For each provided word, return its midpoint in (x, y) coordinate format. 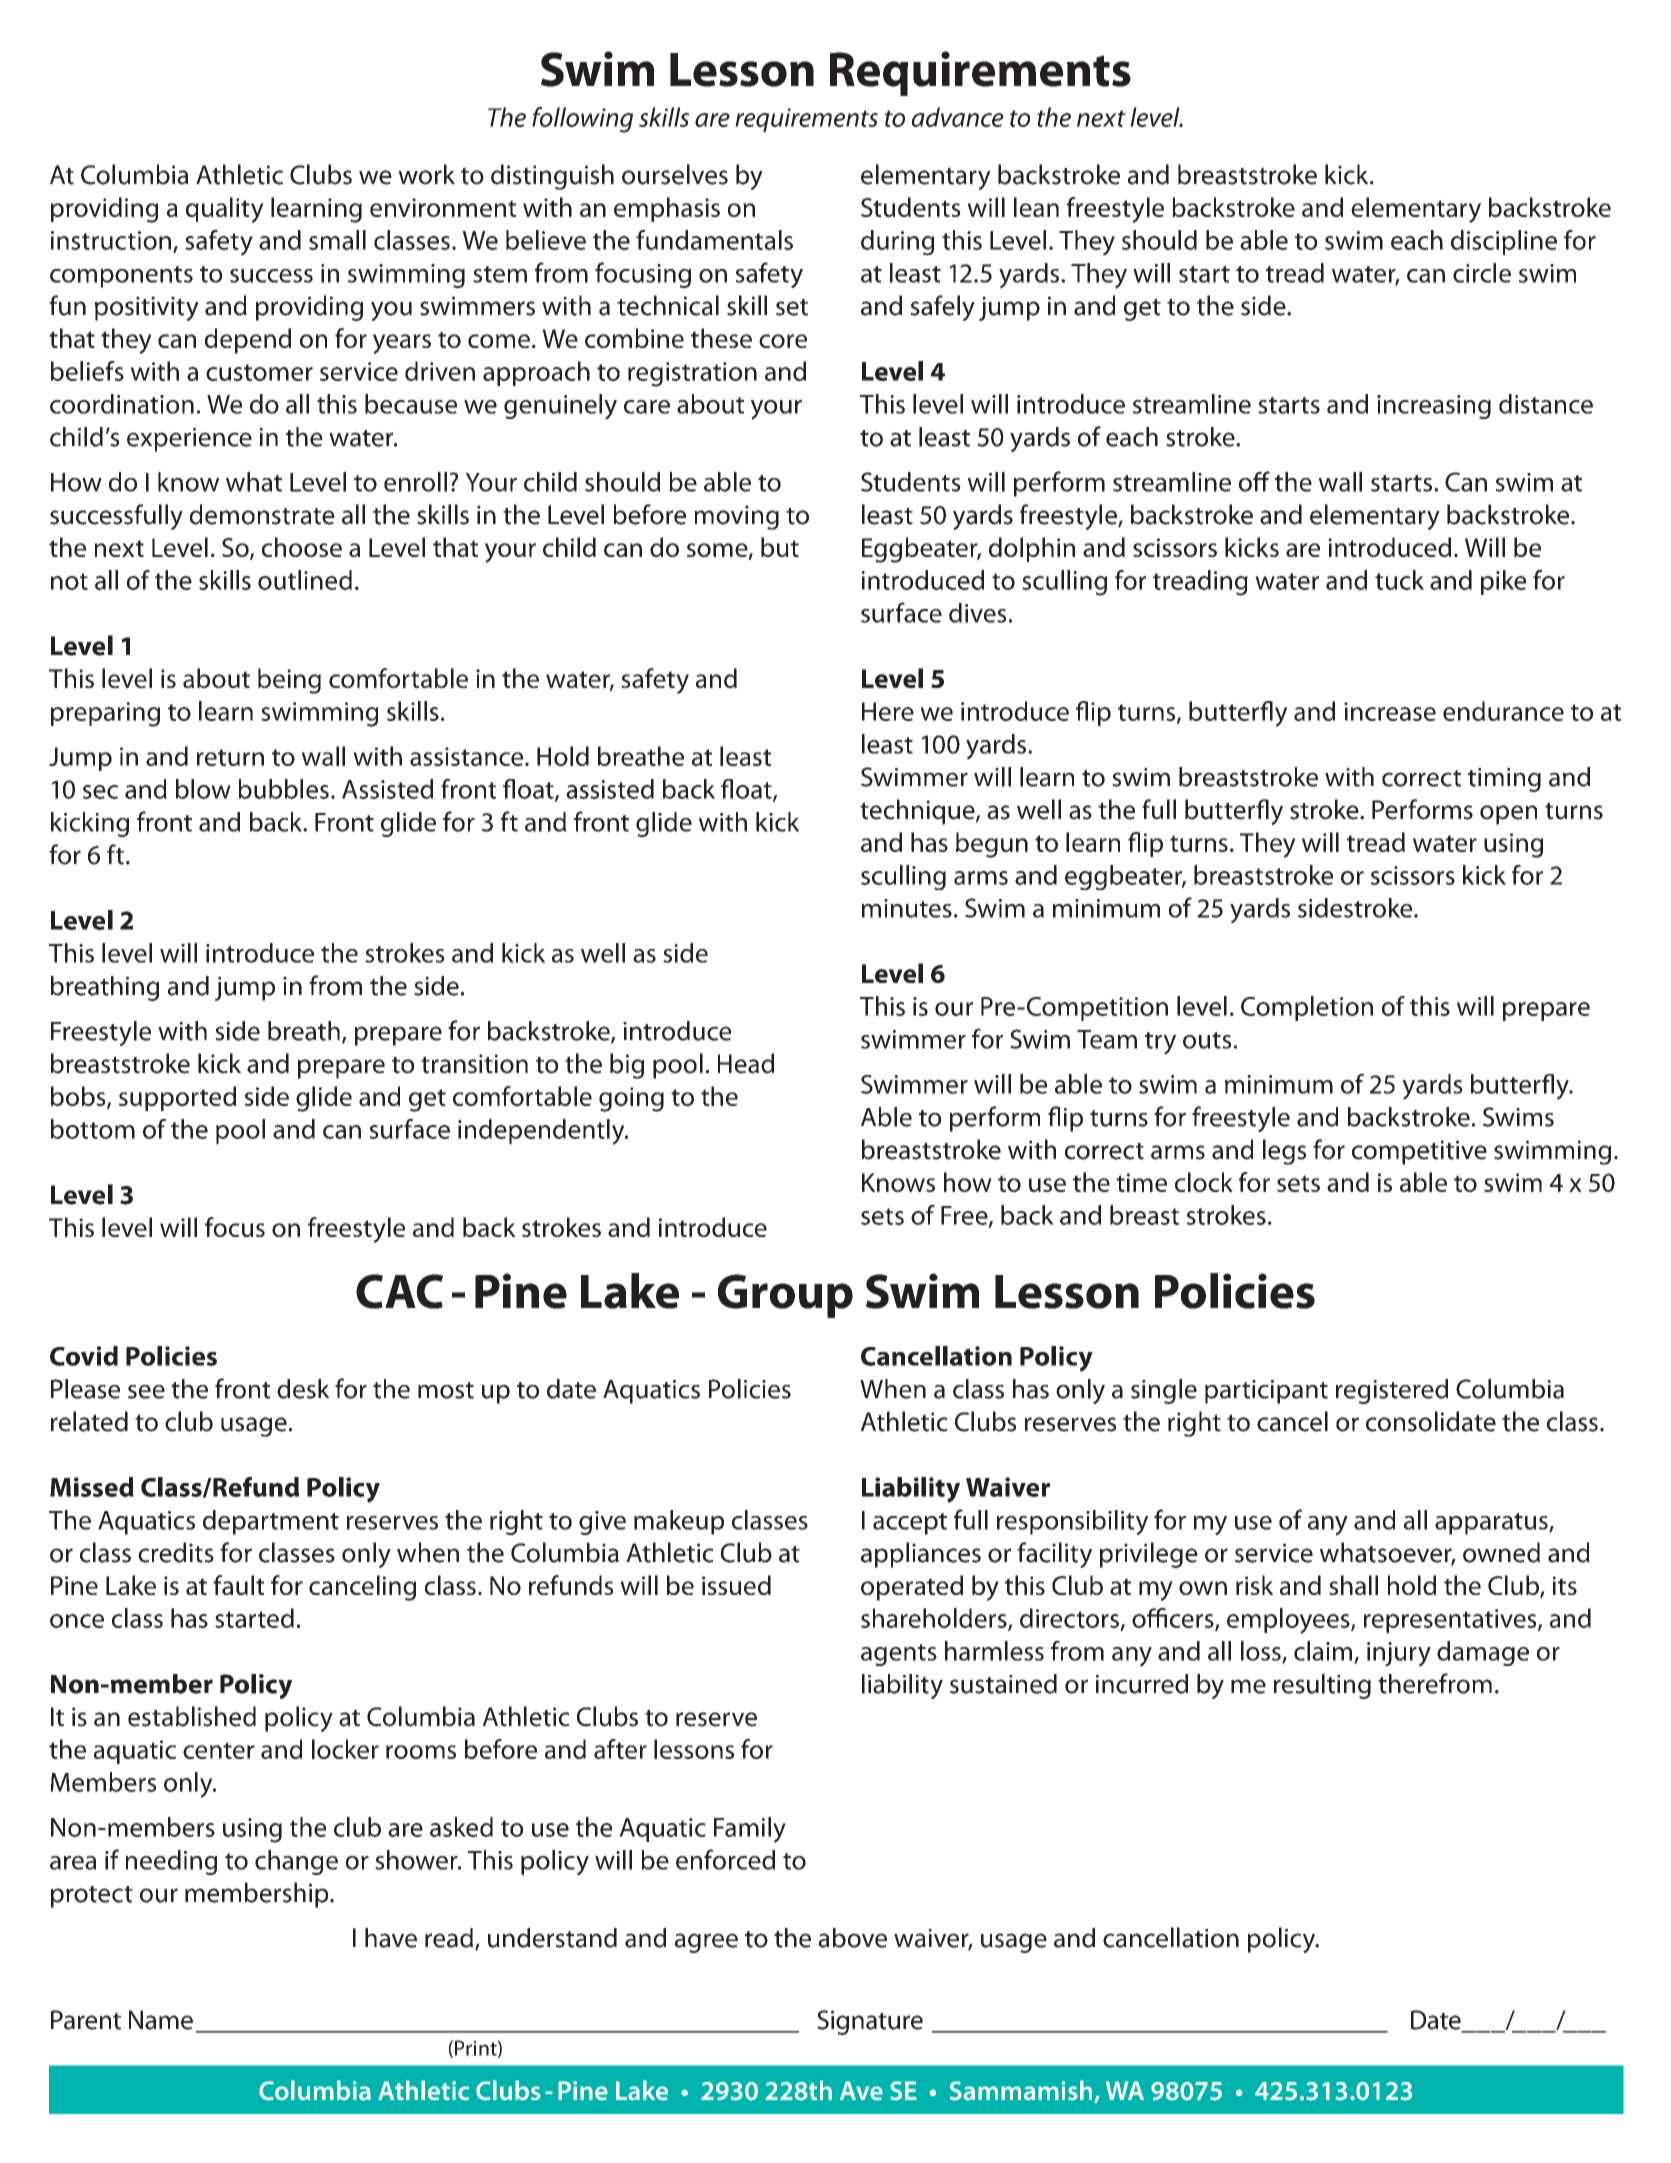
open (1508, 815)
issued (736, 1585)
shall (1353, 1585)
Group (785, 1296)
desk (303, 1389)
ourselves (675, 174)
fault (238, 1585)
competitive (1419, 1152)
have (391, 1938)
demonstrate (262, 514)
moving (736, 517)
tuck (1399, 580)
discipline (1504, 242)
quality (225, 210)
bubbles (284, 789)
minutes (907, 908)
